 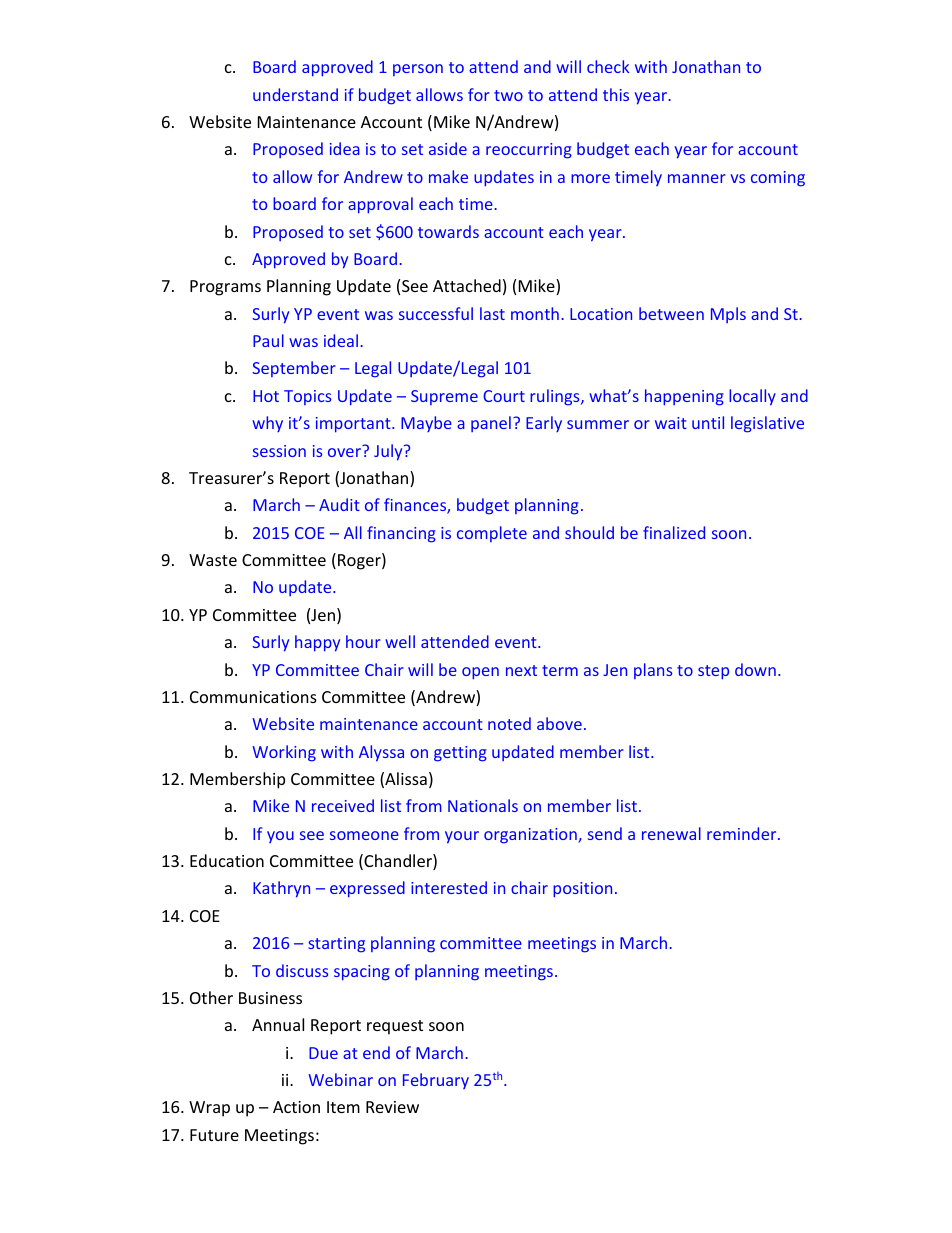 I want to click on step, so click(x=713, y=672).
